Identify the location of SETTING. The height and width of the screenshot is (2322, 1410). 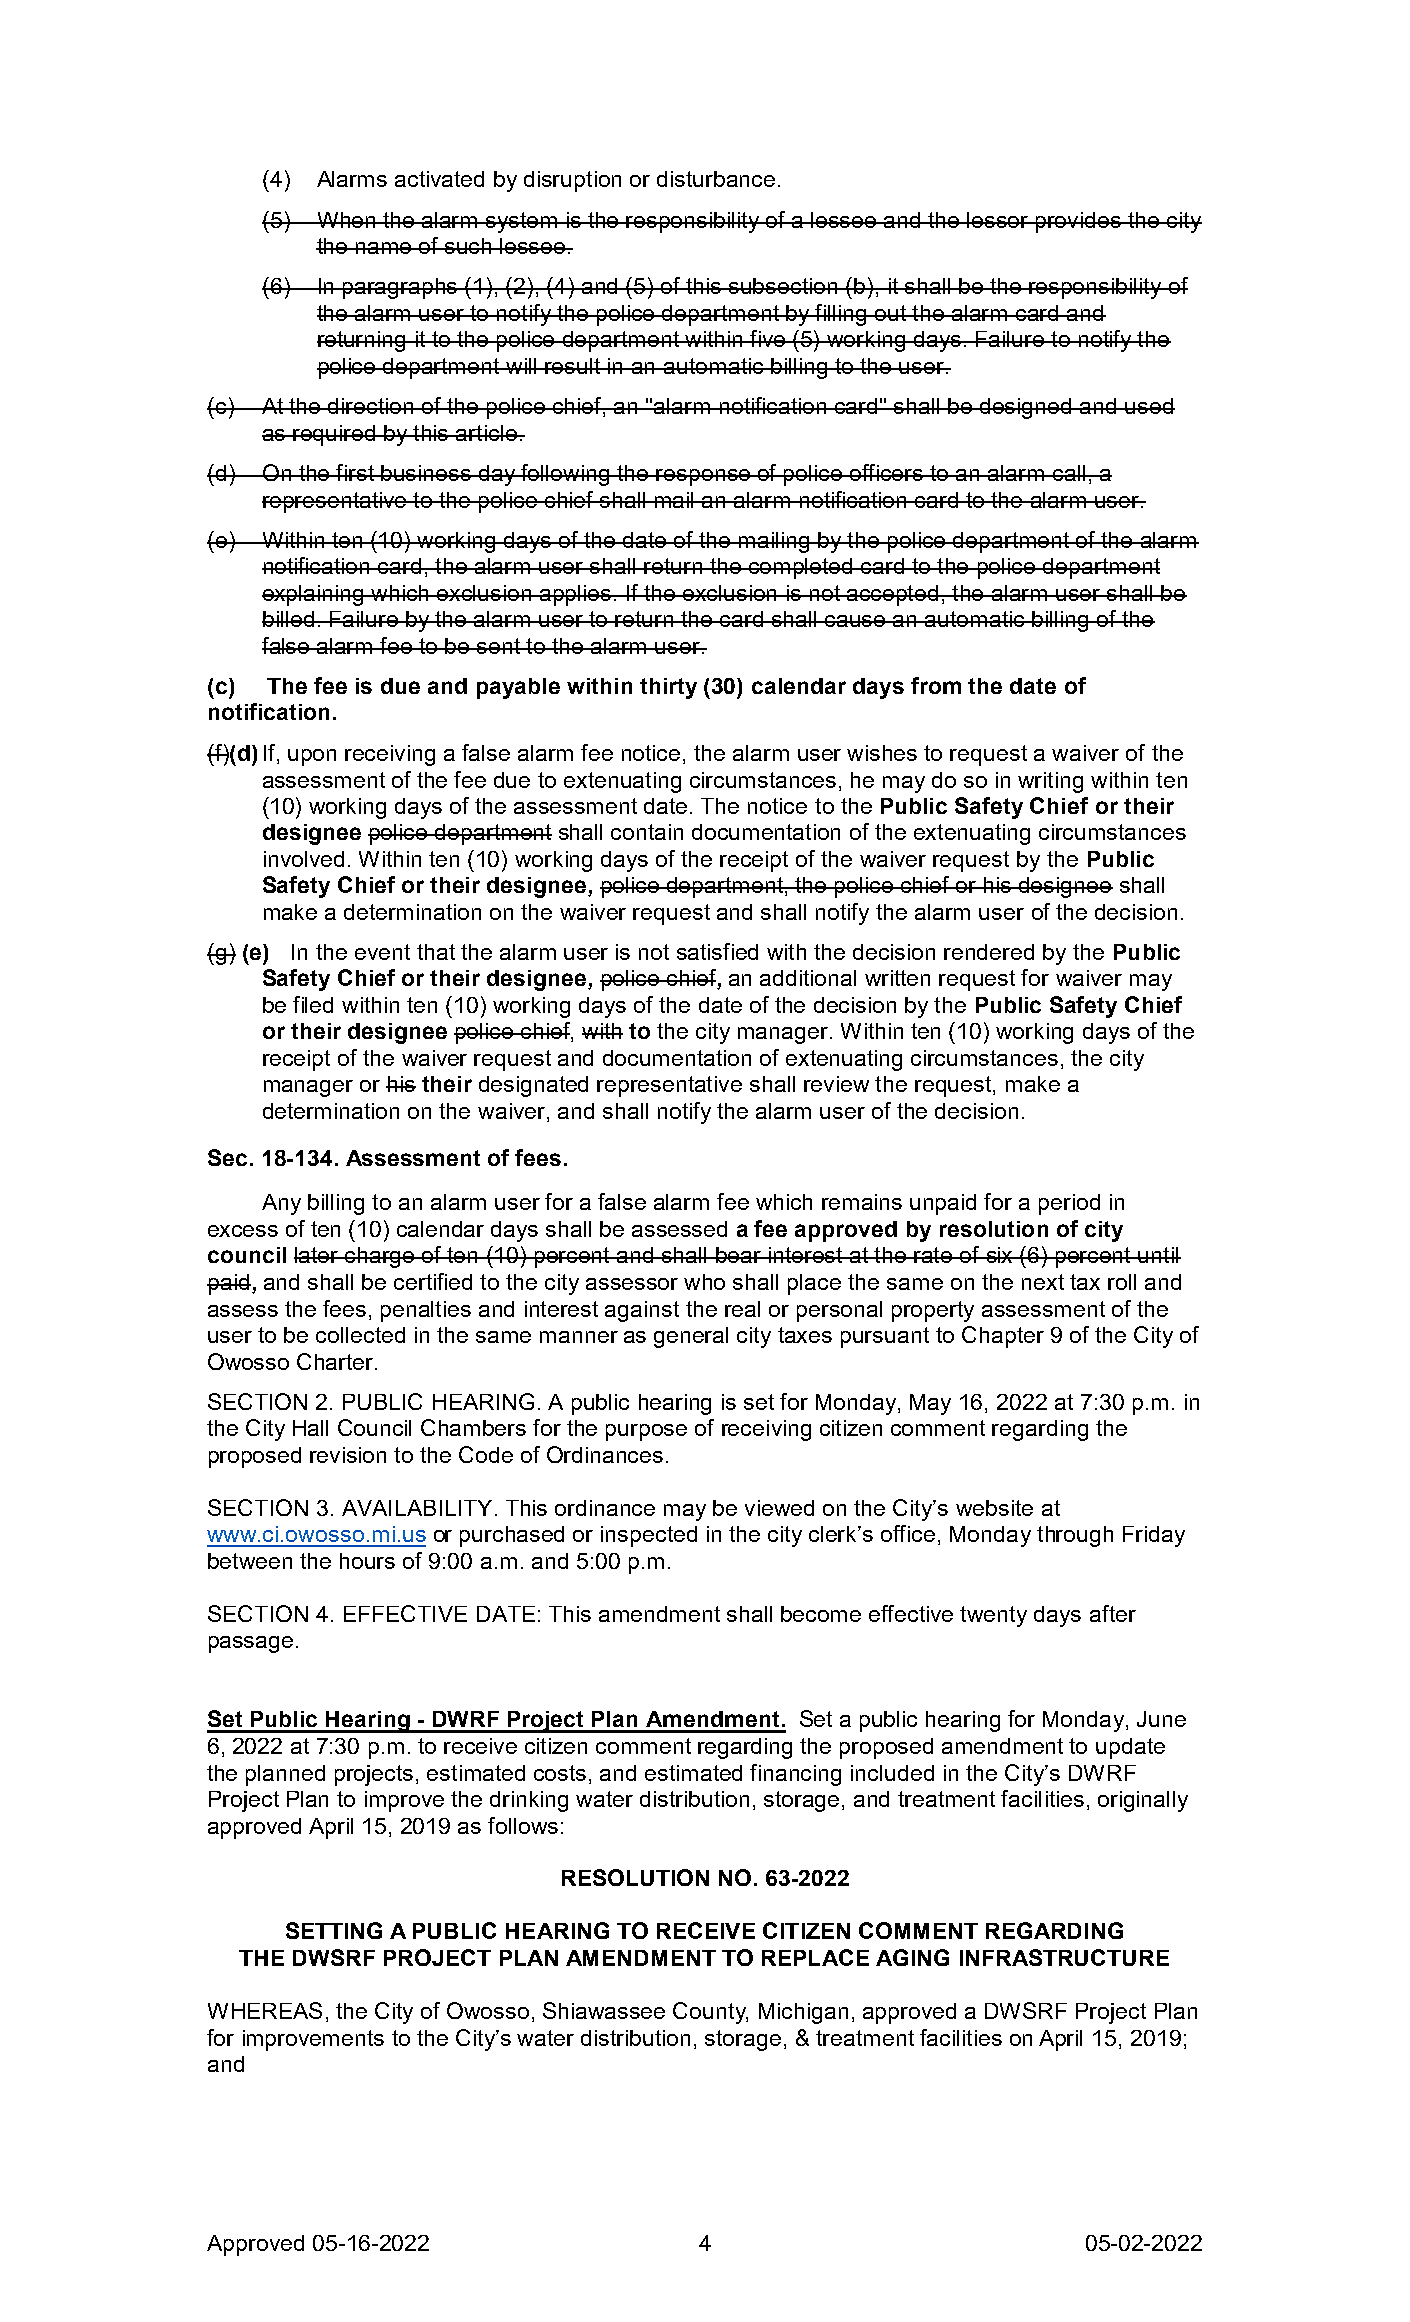
(334, 1930).
